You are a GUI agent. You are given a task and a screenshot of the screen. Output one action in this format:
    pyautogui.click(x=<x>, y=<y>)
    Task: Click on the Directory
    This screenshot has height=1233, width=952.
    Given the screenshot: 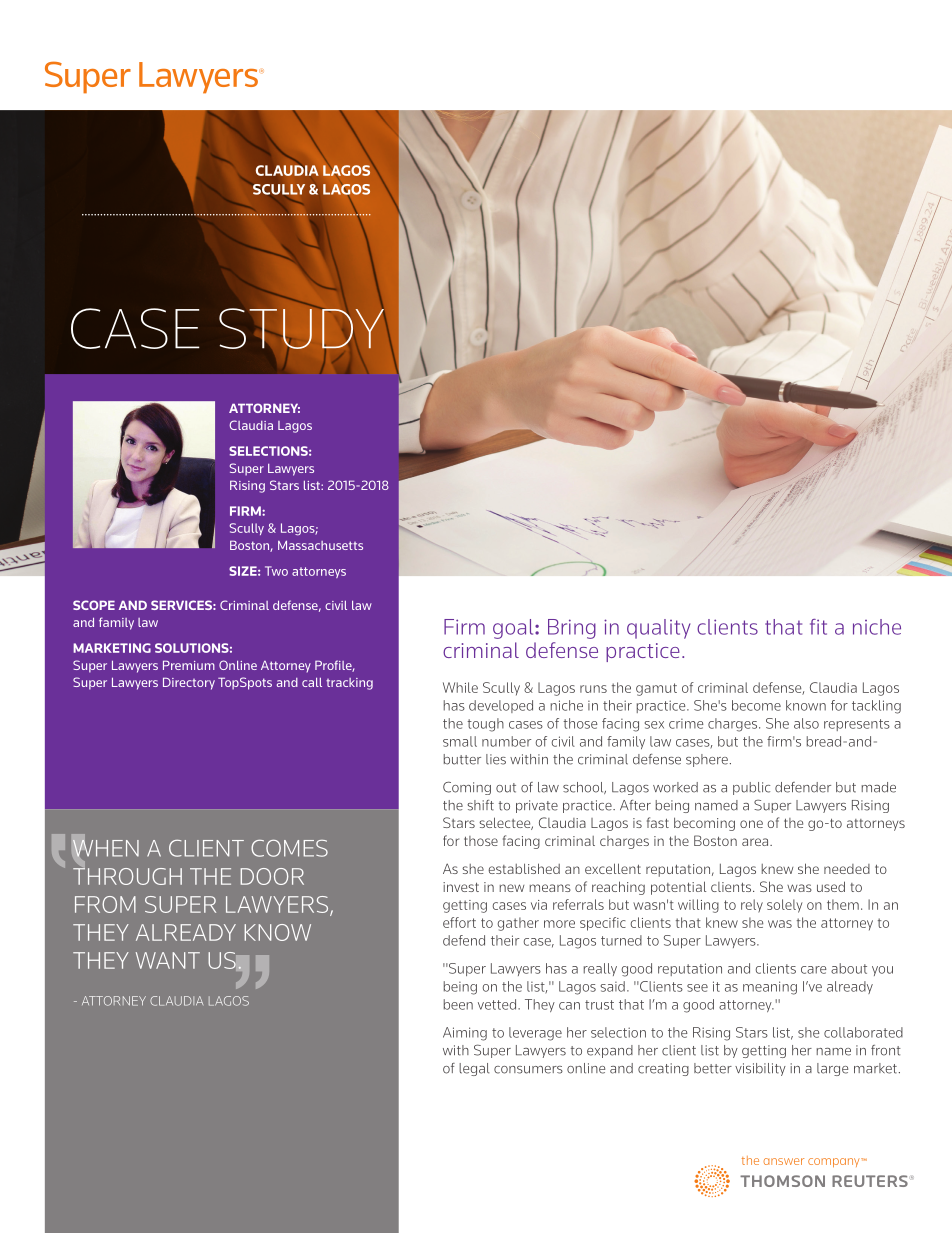 What is the action you would take?
    pyautogui.click(x=189, y=683)
